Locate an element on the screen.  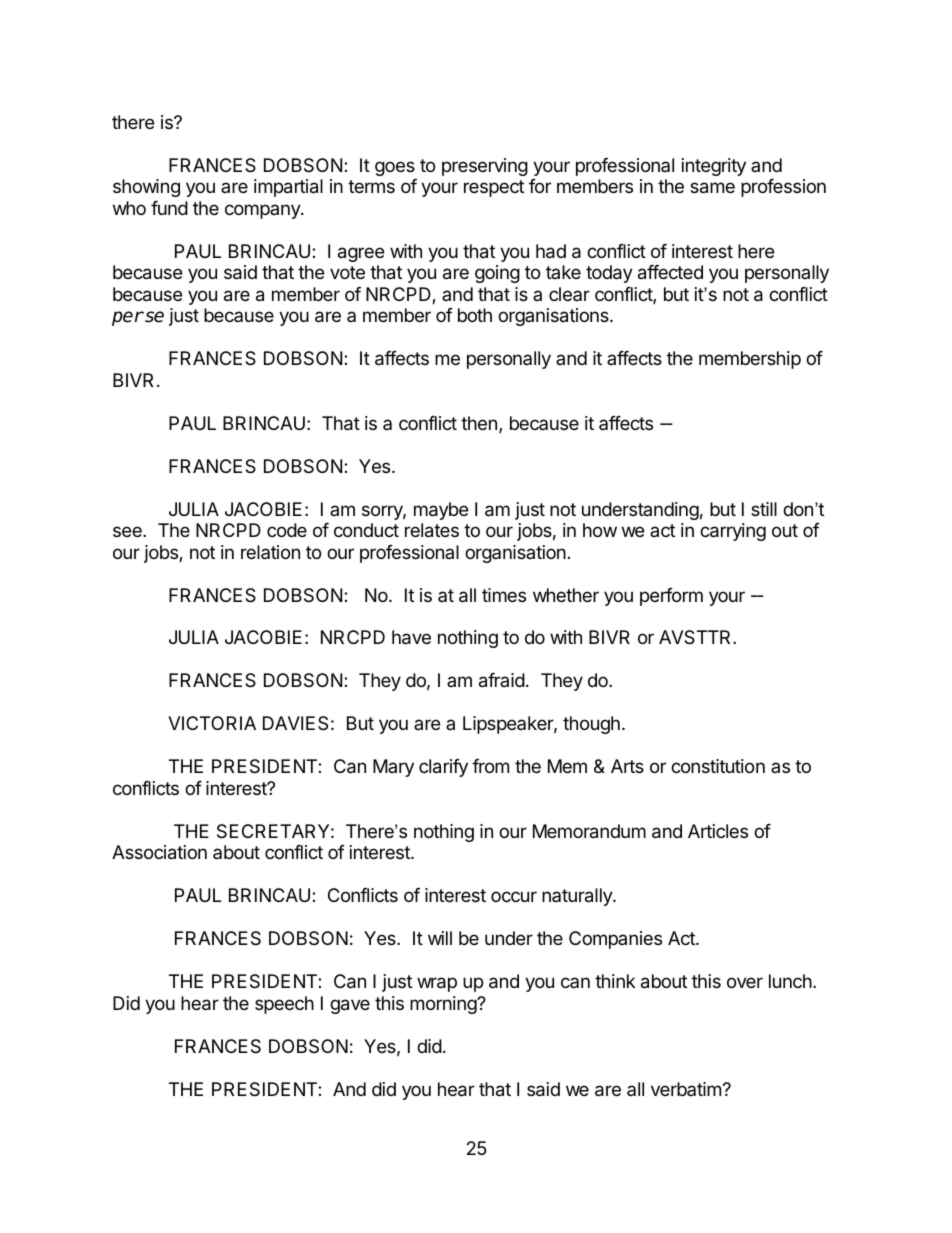
fund is located at coordinates (169, 208).
